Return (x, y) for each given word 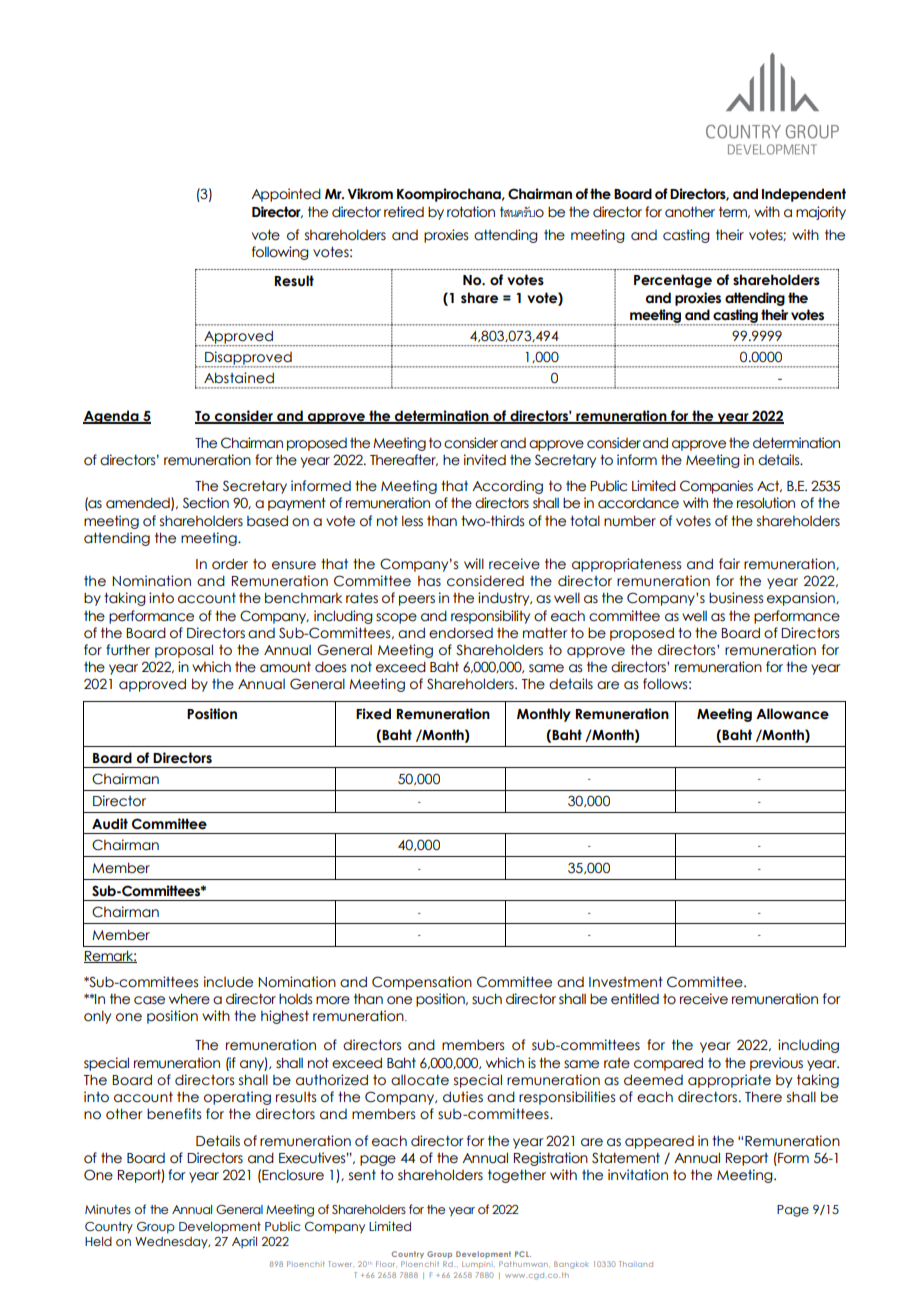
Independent (804, 195)
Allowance (792, 714)
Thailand (636, 1264)
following (280, 253)
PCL (523, 1254)
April (244, 1242)
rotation (471, 212)
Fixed (373, 714)
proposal (184, 651)
